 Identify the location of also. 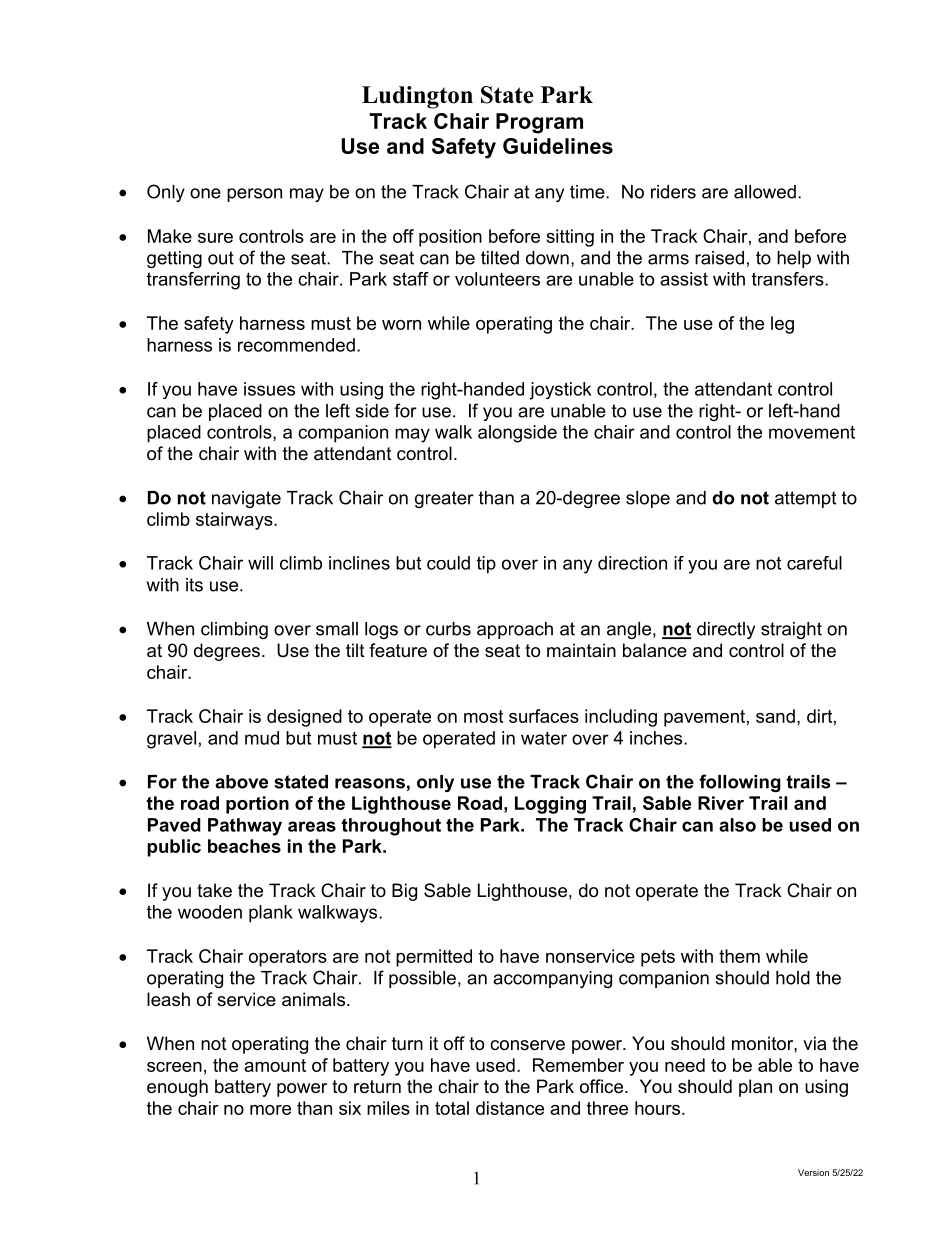
(737, 825).
